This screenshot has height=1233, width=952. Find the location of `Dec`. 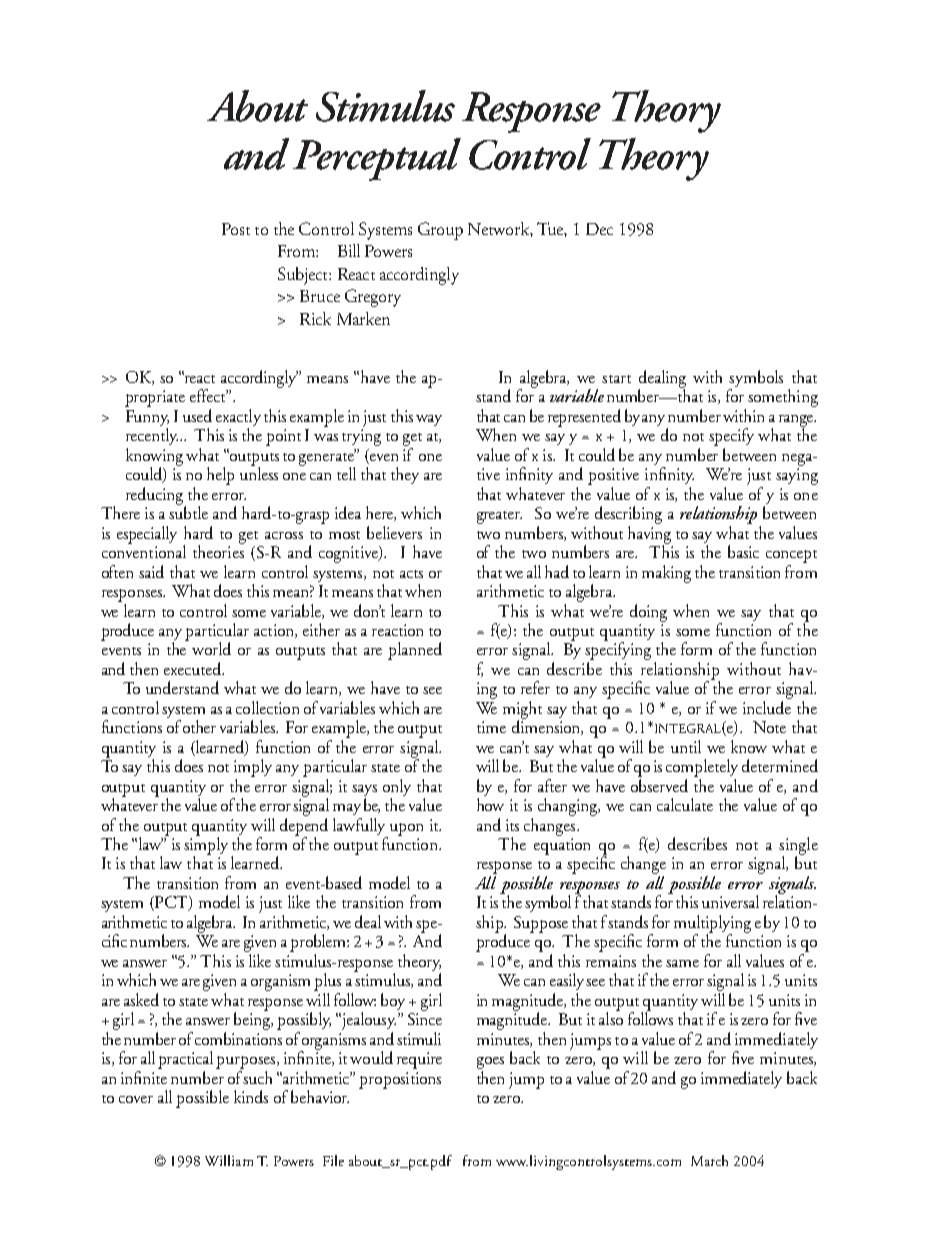

Dec is located at coordinates (599, 229).
